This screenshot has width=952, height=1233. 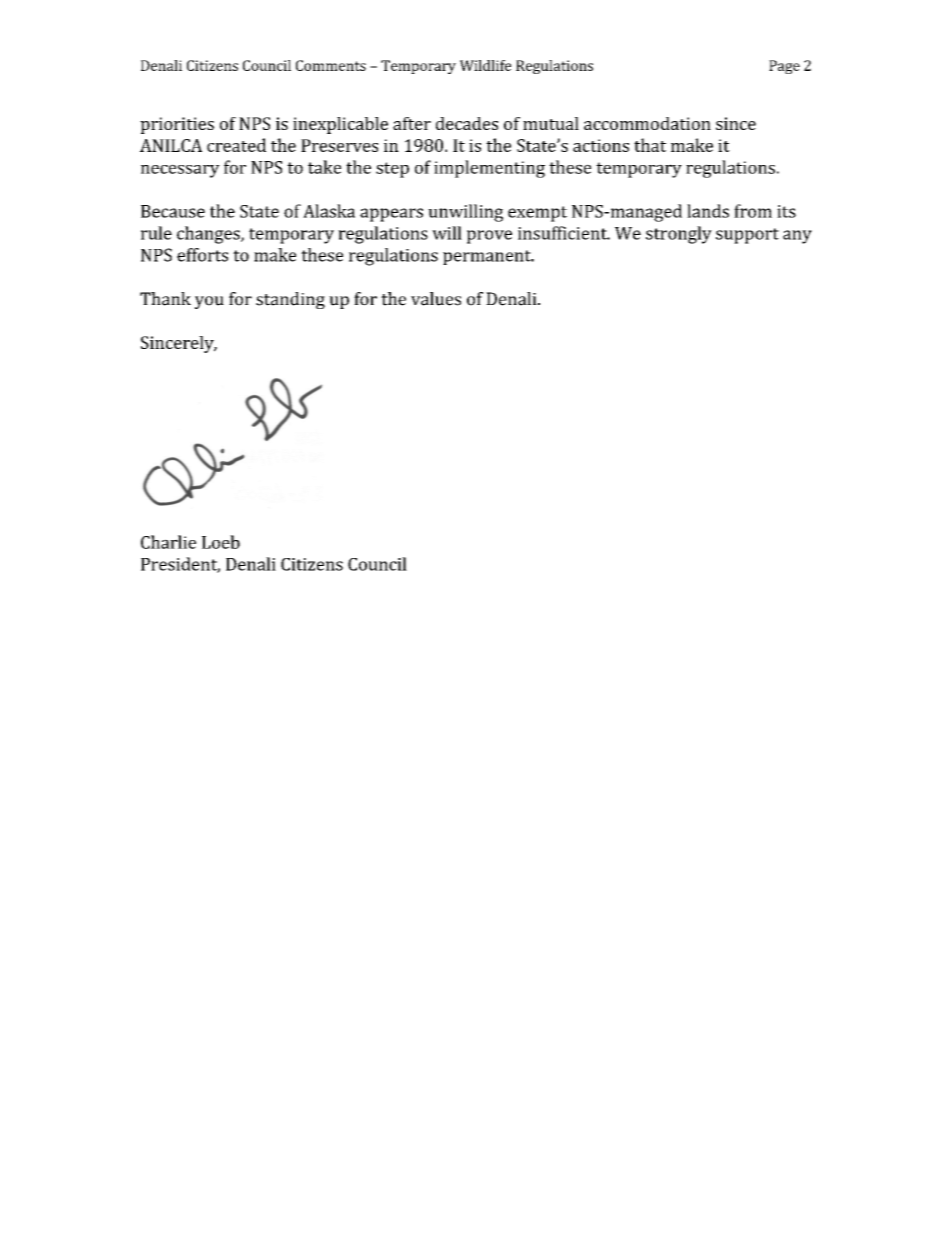 What do you see at coordinates (489, 237) in the screenshot?
I see `prove` at bounding box center [489, 237].
